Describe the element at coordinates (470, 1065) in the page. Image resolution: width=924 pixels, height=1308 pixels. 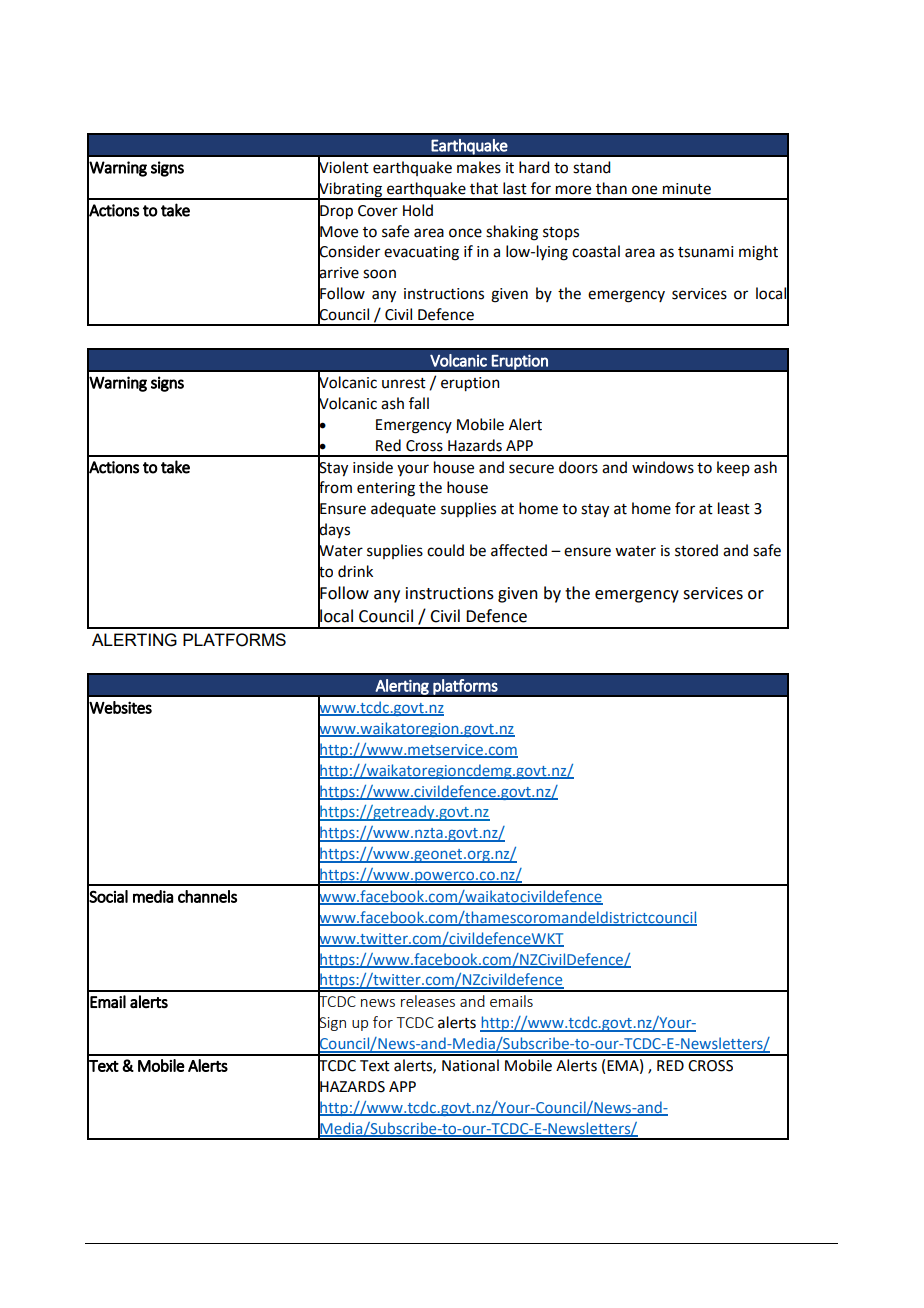
I see `National` at that location.
